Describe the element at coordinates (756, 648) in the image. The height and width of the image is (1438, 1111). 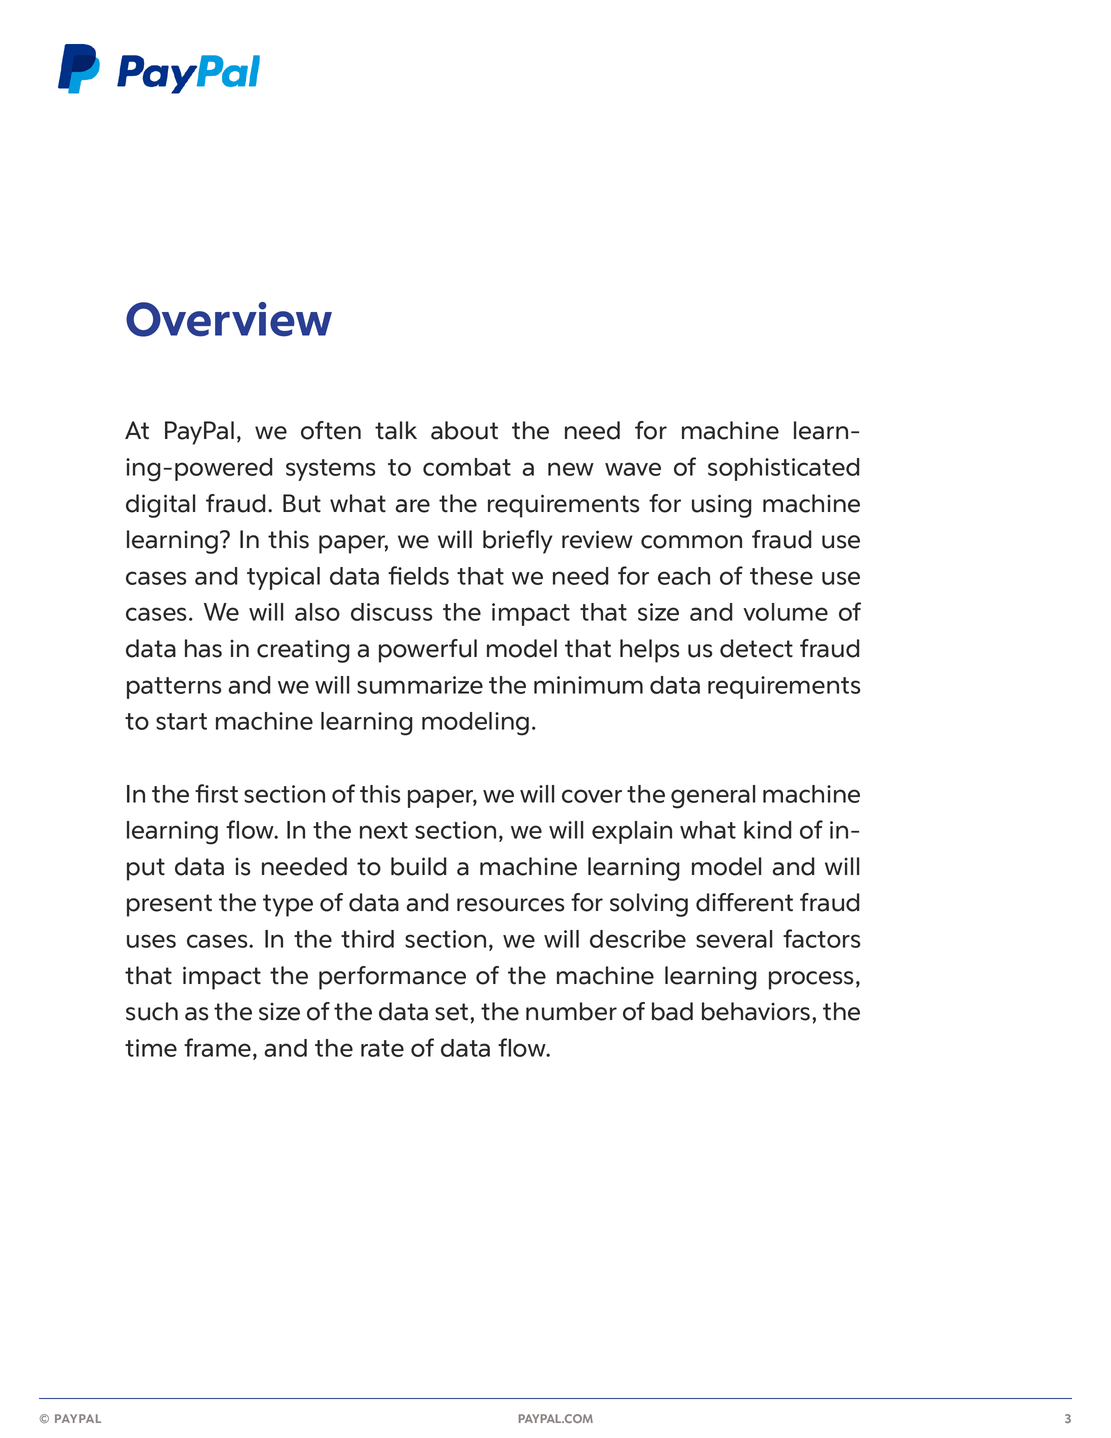
I see `detect` at that location.
